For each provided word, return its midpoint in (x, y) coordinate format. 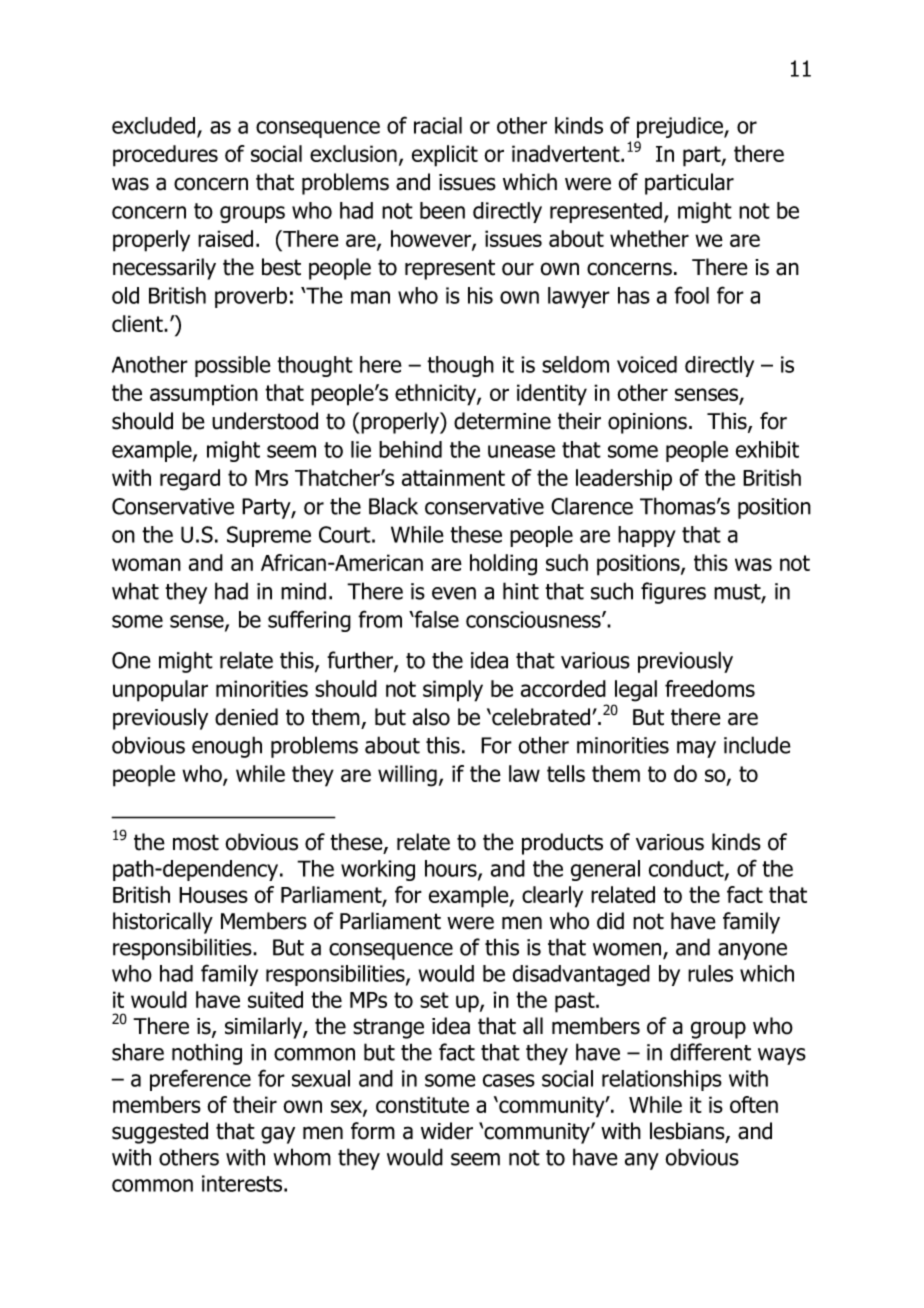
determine (502, 421)
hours (452, 869)
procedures (165, 156)
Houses (213, 895)
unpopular (160, 691)
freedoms (710, 688)
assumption (204, 395)
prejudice (681, 127)
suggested (160, 1133)
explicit (445, 156)
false (436, 619)
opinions (647, 423)
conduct (687, 869)
